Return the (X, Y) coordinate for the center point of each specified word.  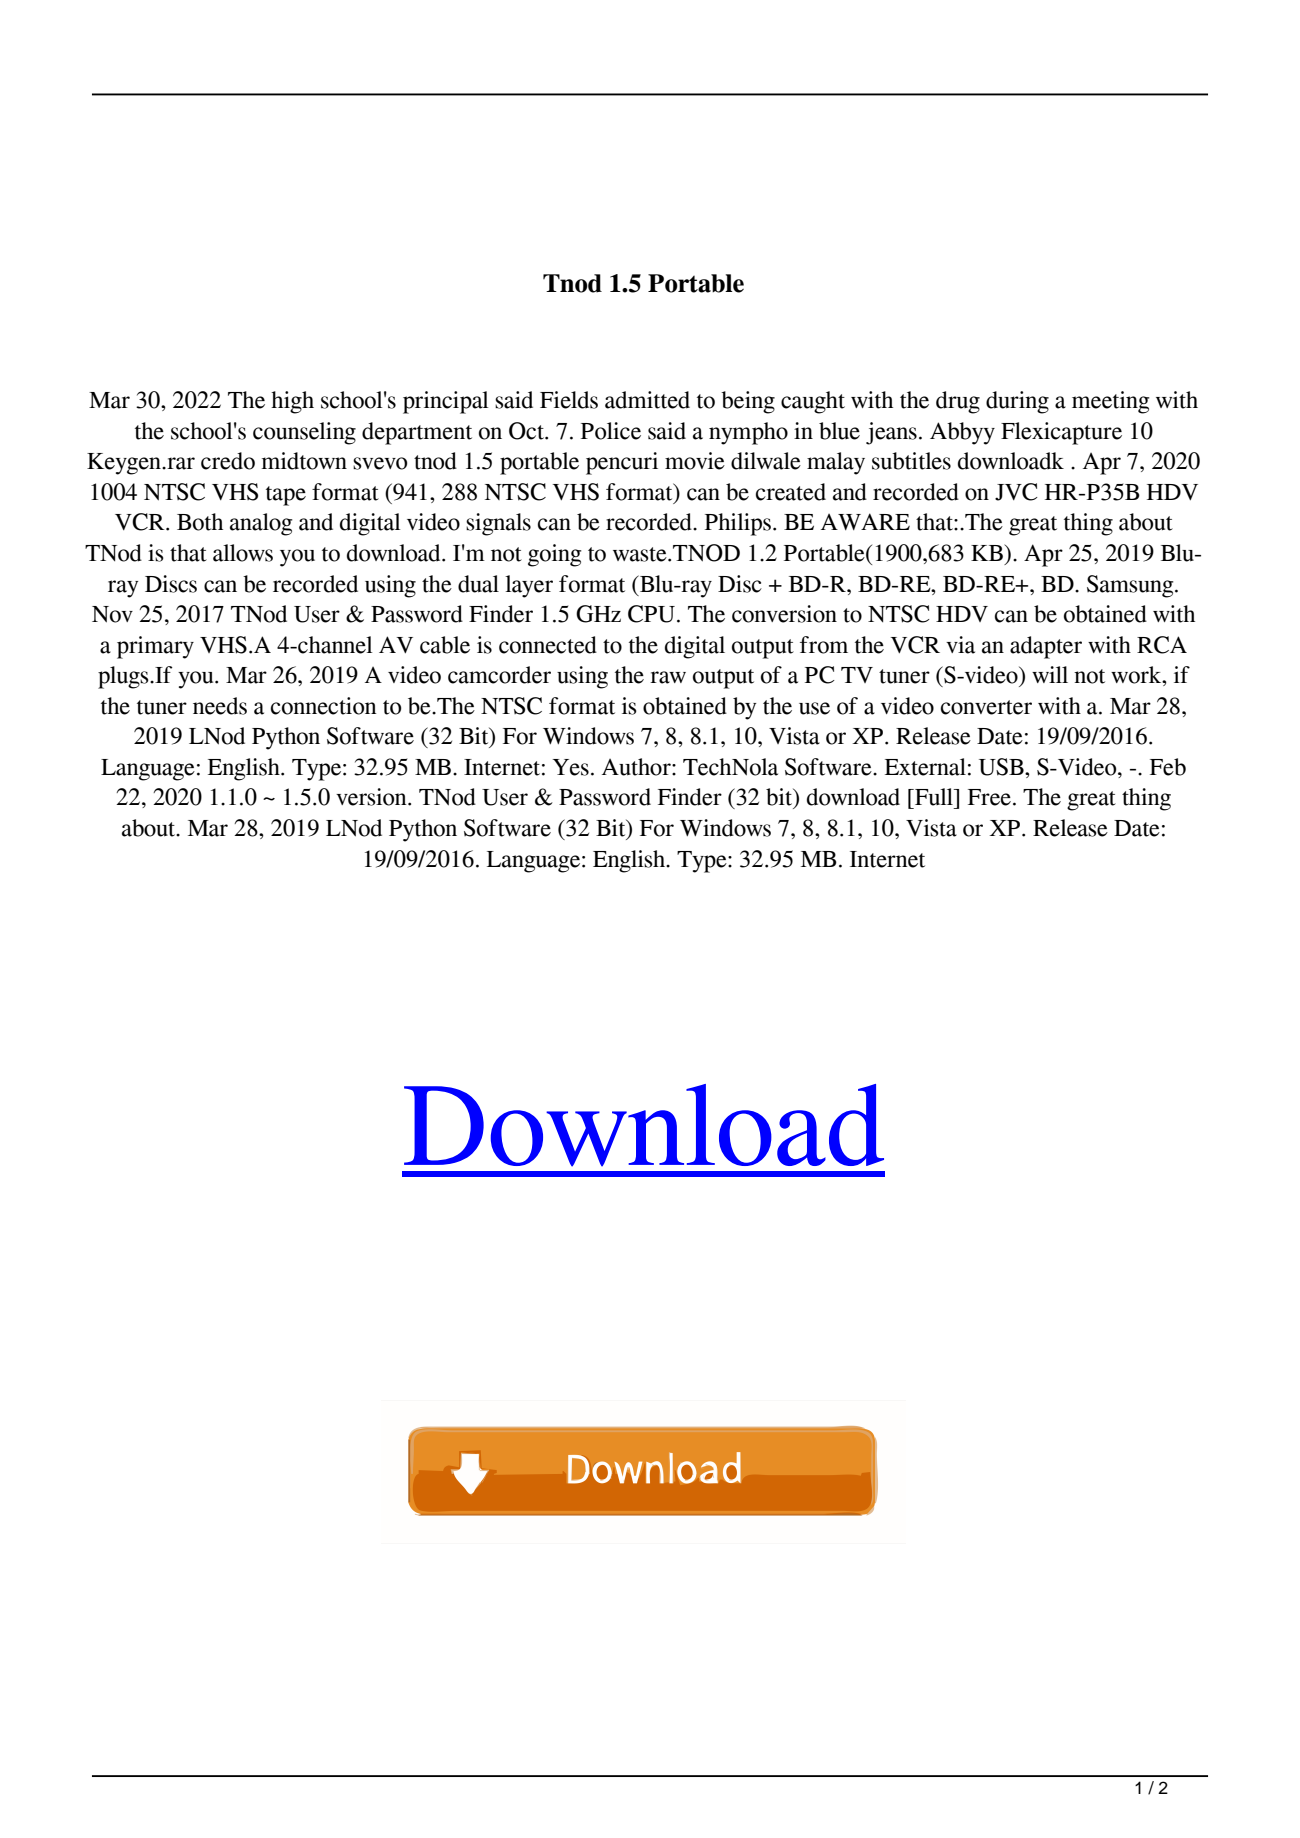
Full (934, 797)
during (1017, 402)
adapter (1046, 647)
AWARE (865, 521)
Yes (571, 767)
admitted (647, 400)
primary (155, 647)
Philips (738, 524)
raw (668, 677)
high (292, 402)
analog (261, 524)
